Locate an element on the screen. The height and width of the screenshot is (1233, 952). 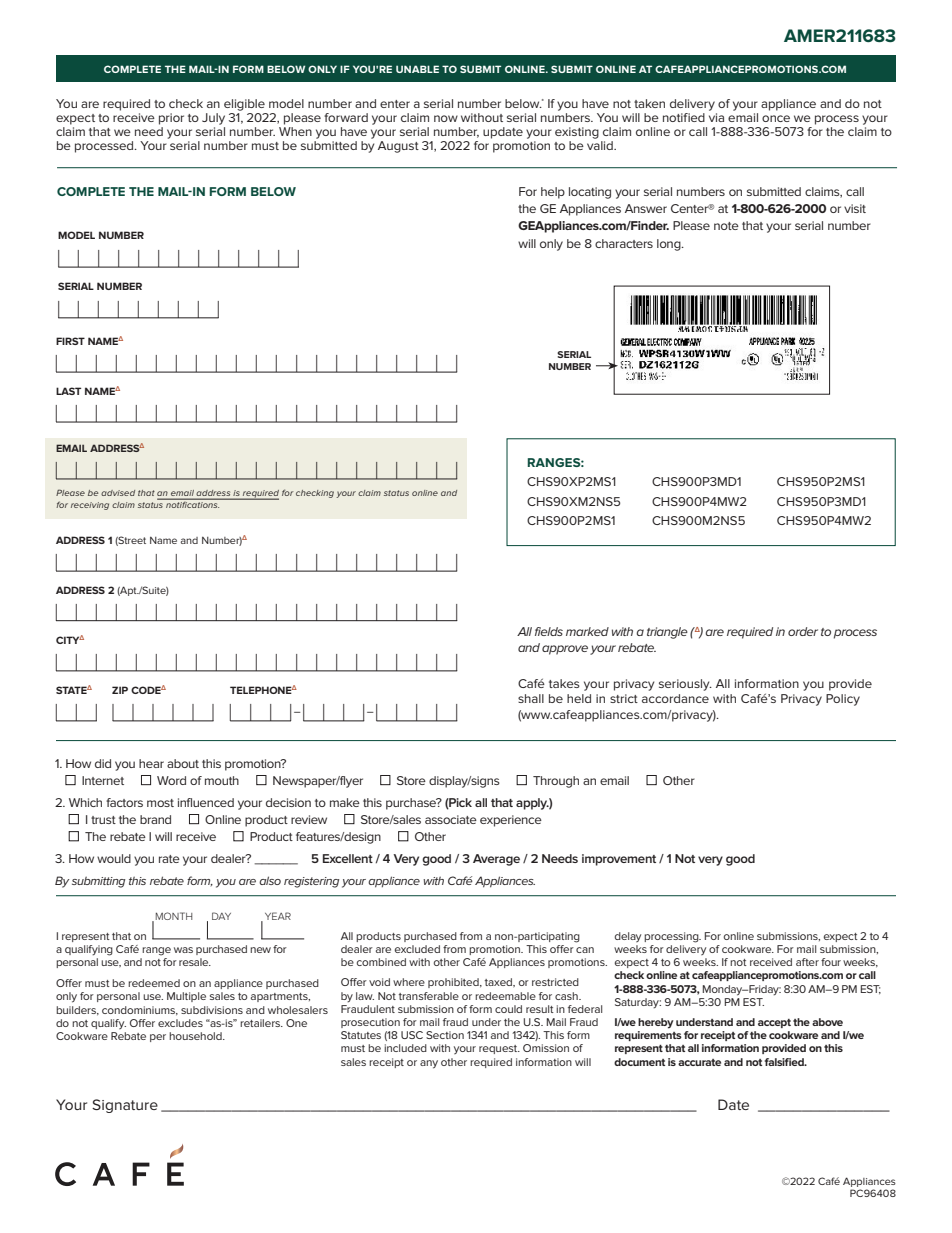
excludes is located at coordinates (180, 1023).
